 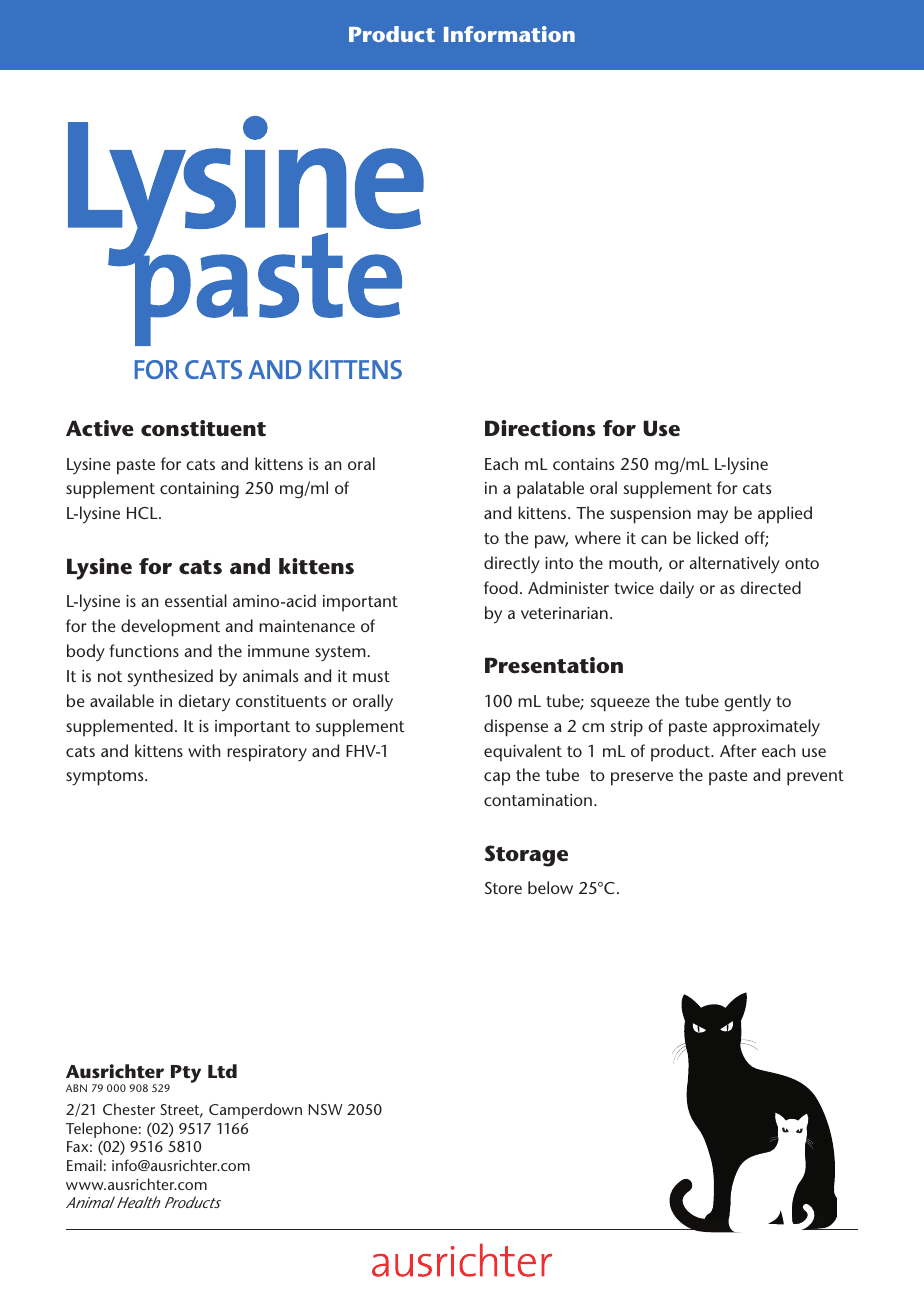 What do you see at coordinates (540, 428) in the screenshot?
I see `Directions` at bounding box center [540, 428].
